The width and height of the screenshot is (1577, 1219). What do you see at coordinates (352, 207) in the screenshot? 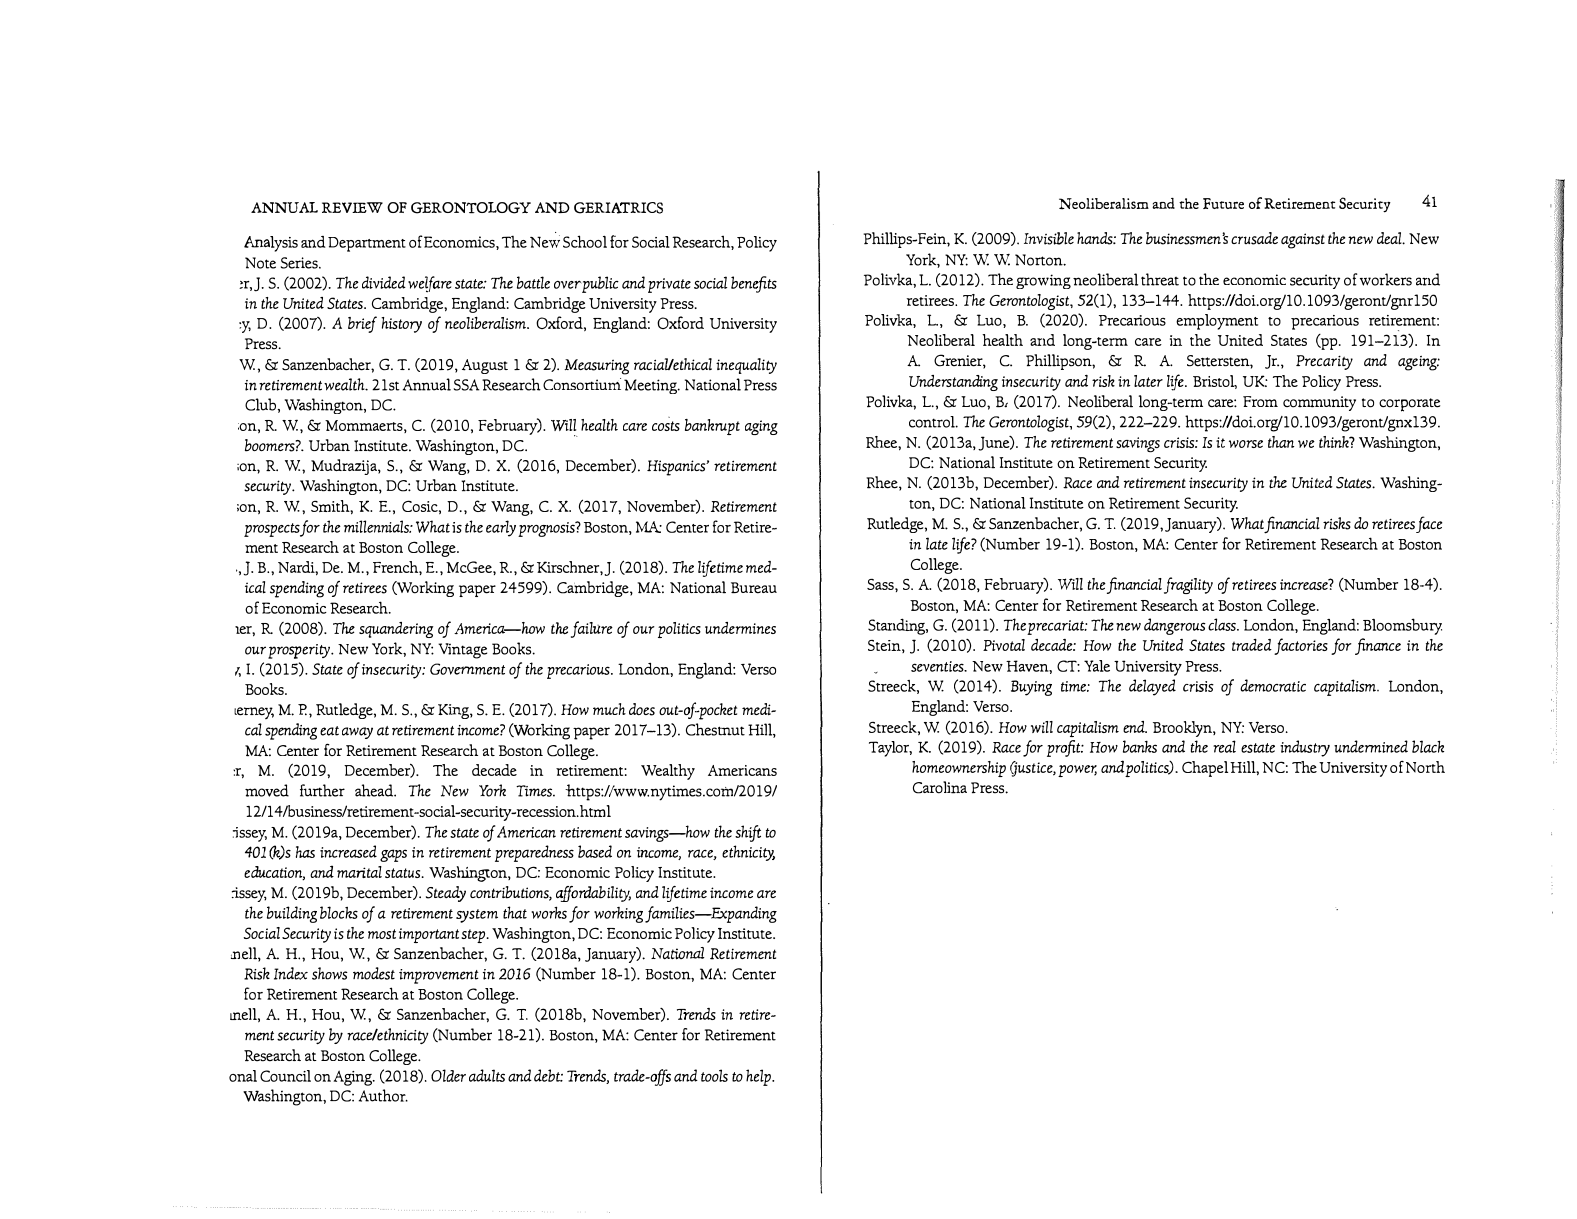
I see `REVIEW` at bounding box center [352, 207].
